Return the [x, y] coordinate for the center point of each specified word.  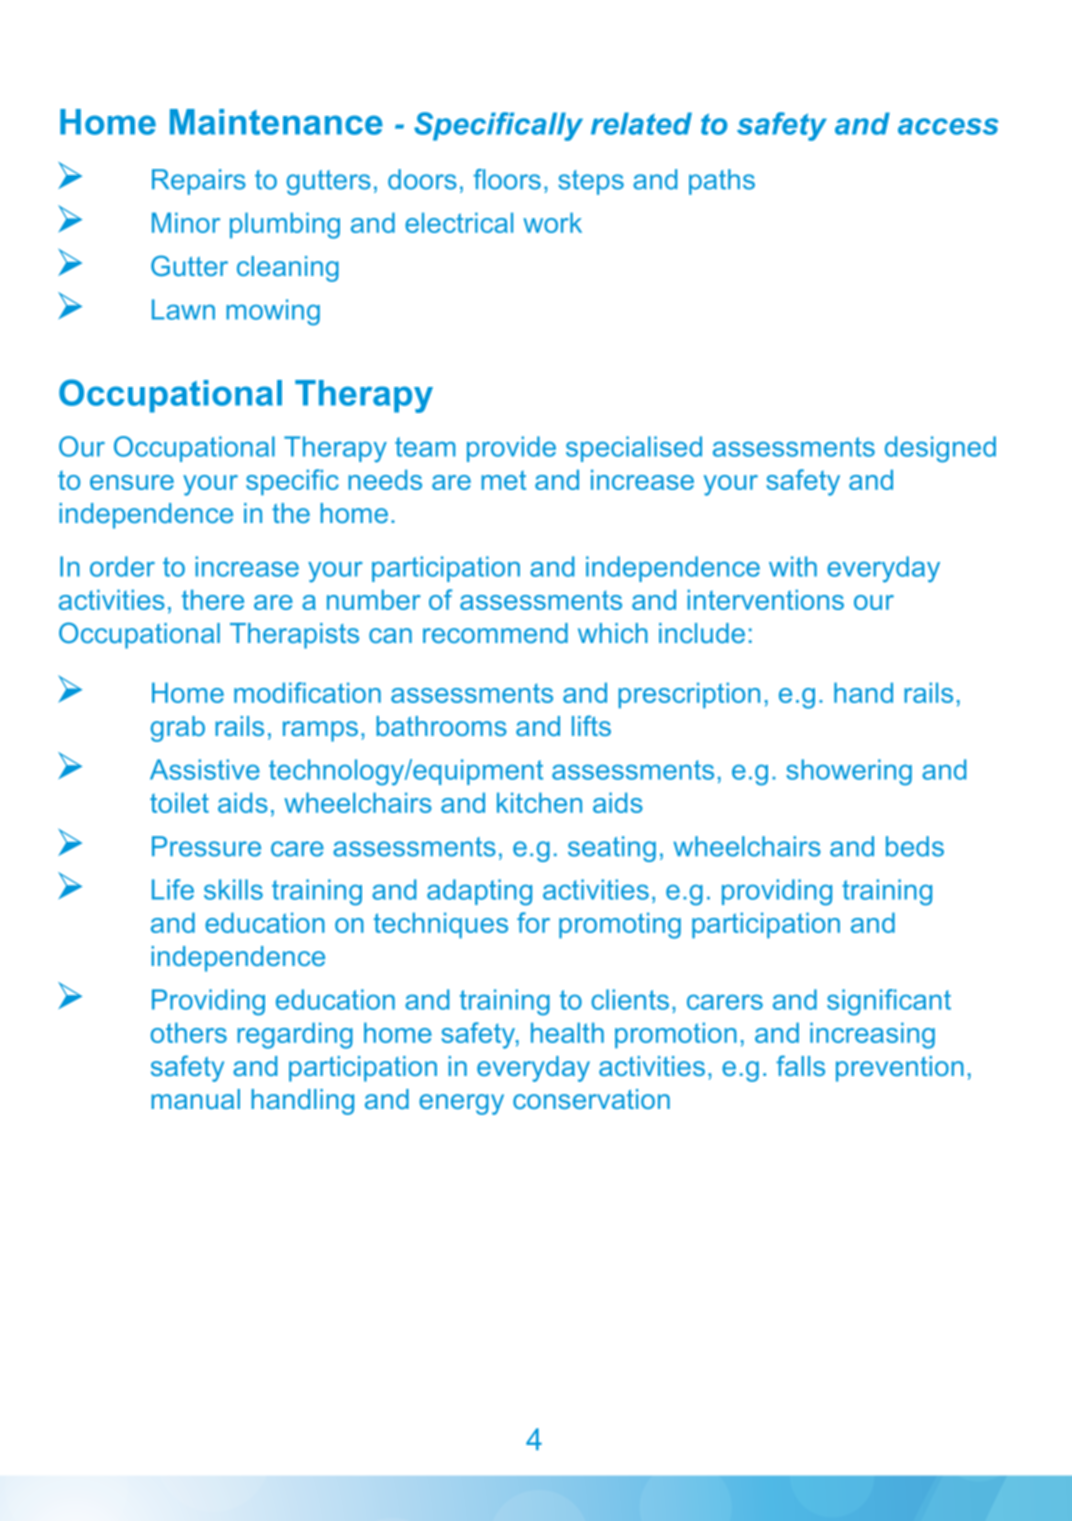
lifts [591, 725]
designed [940, 449]
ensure [132, 482]
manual [195, 1099]
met [503, 480]
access [948, 126]
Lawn [183, 309]
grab [178, 729]
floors [507, 179]
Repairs [199, 182]
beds [915, 846]
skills [233, 889]
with [793, 566]
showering [849, 772]
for [533, 922]
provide [511, 449]
